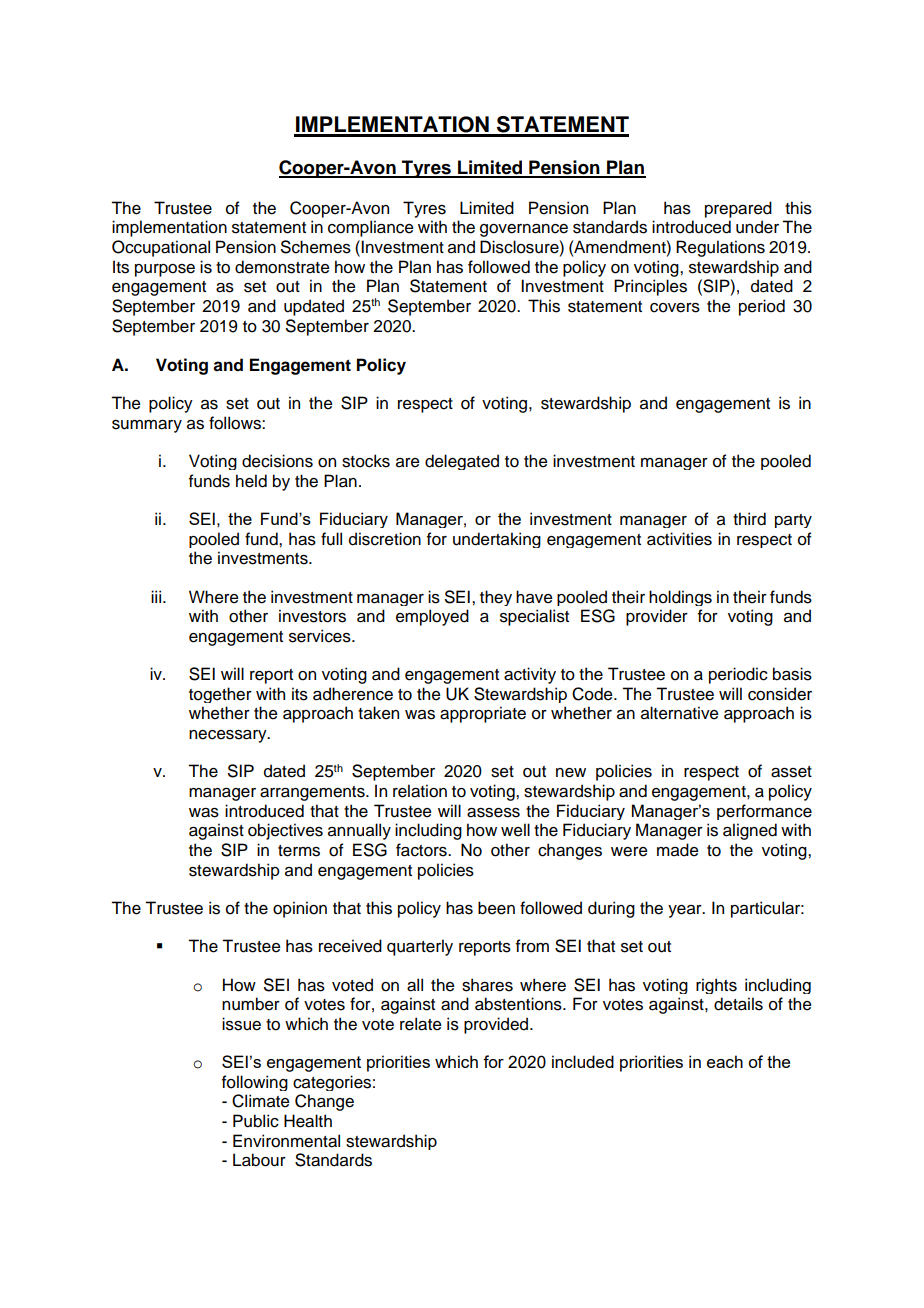 Image resolution: width=924 pixels, height=1308 pixels. What do you see at coordinates (720, 248) in the screenshot?
I see `Regulations` at bounding box center [720, 248].
